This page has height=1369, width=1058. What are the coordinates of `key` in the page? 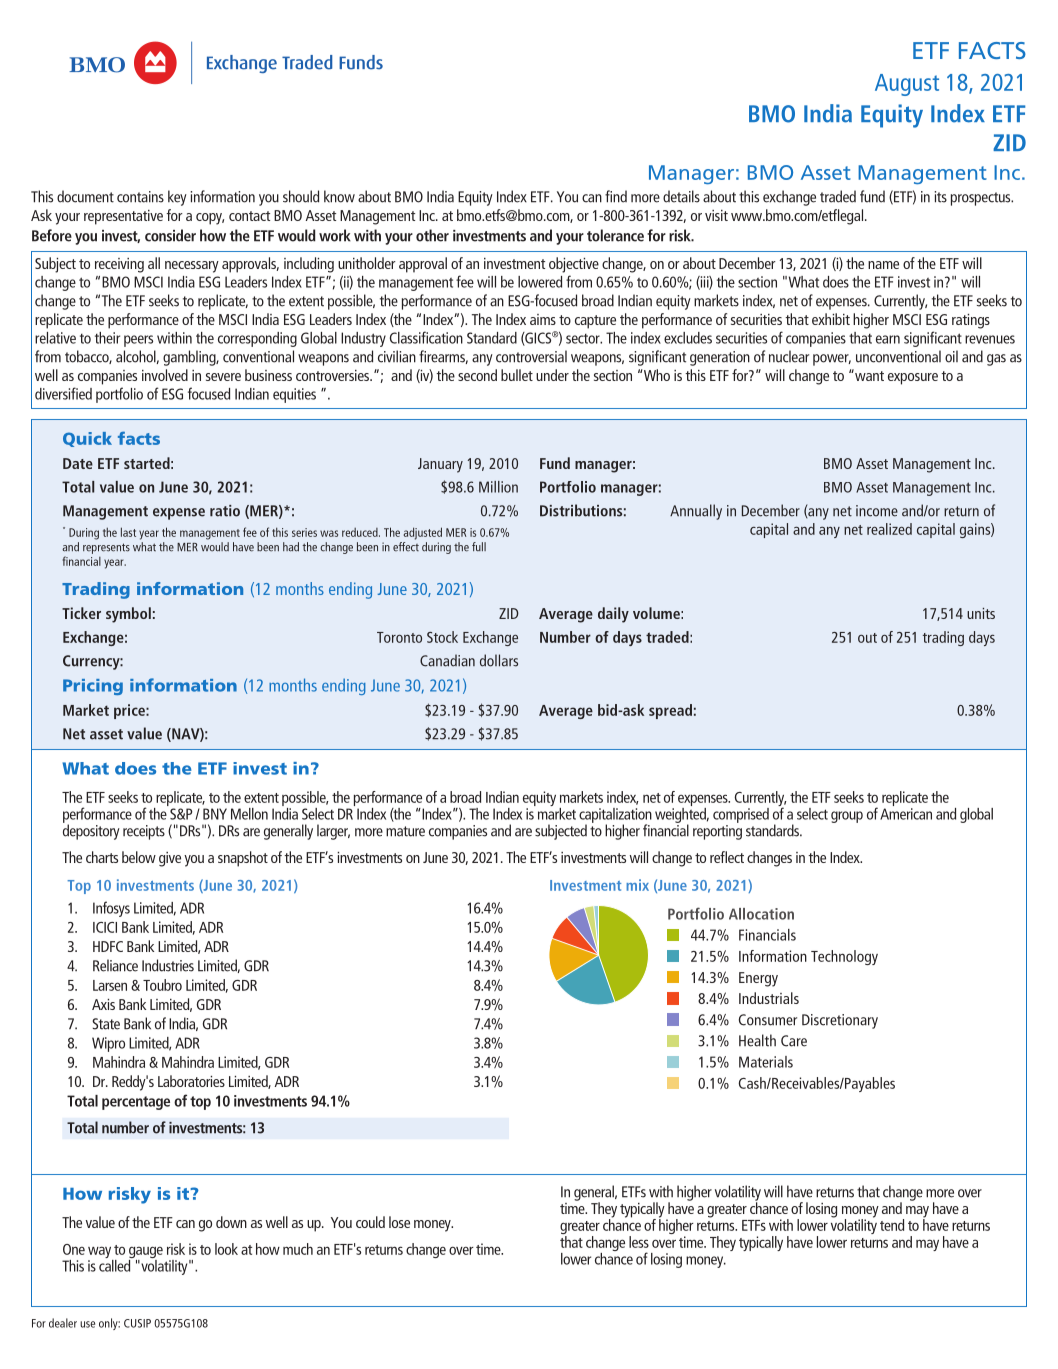 It's located at (177, 198).
